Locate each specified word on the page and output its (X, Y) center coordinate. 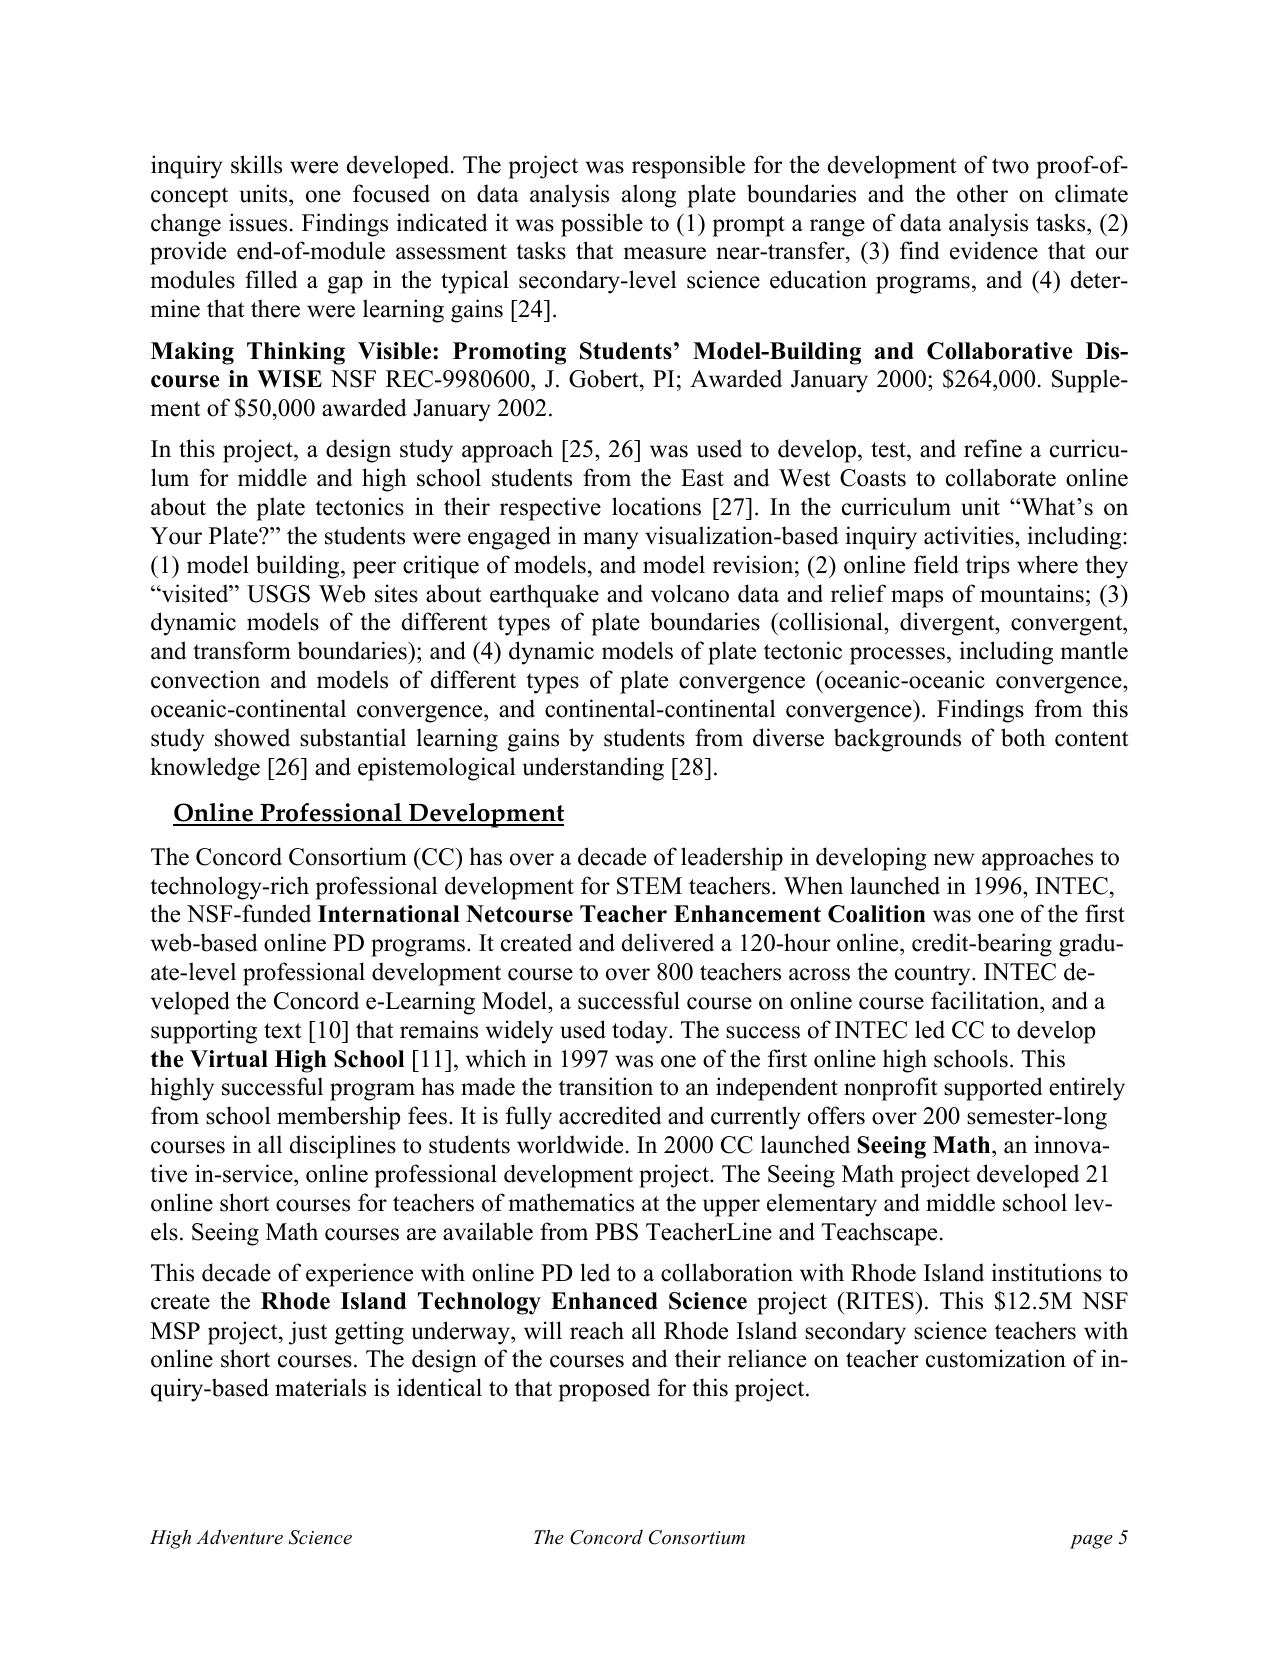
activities (970, 535)
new (954, 859)
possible (602, 225)
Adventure (239, 1537)
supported (993, 1089)
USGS (278, 594)
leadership (732, 859)
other (982, 193)
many (611, 541)
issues (258, 222)
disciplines (343, 1147)
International (389, 914)
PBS (616, 1232)
